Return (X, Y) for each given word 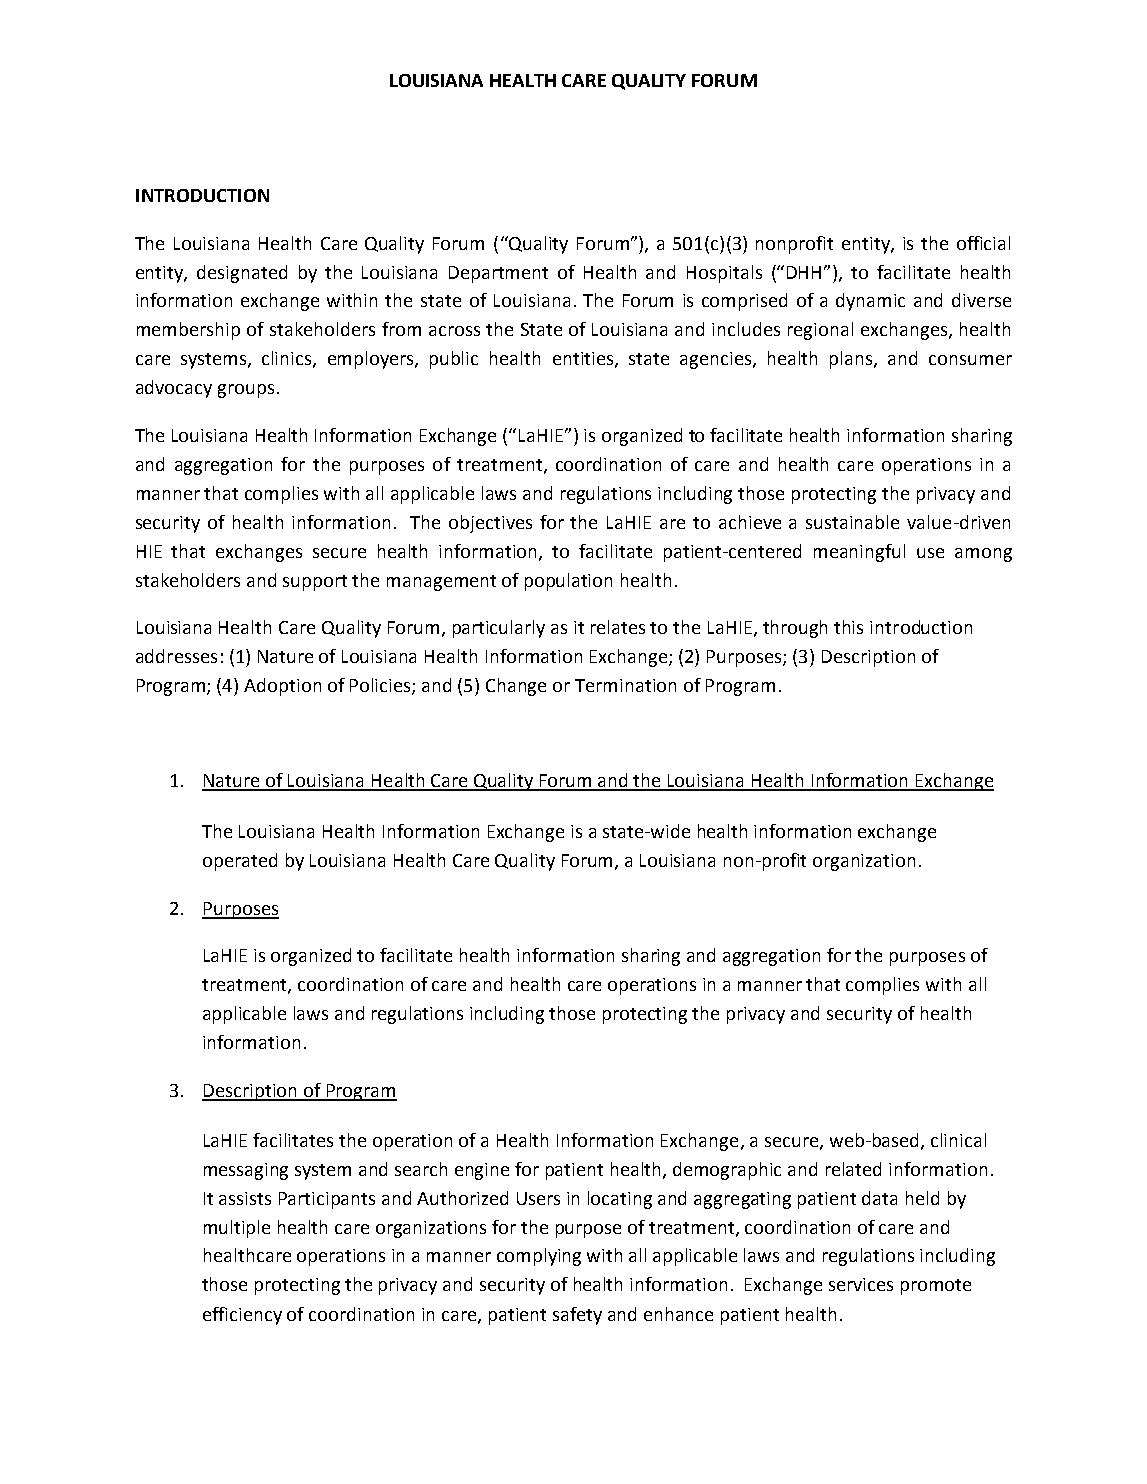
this (848, 627)
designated (242, 274)
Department (498, 274)
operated (240, 862)
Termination (625, 685)
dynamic (870, 302)
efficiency (242, 1316)
